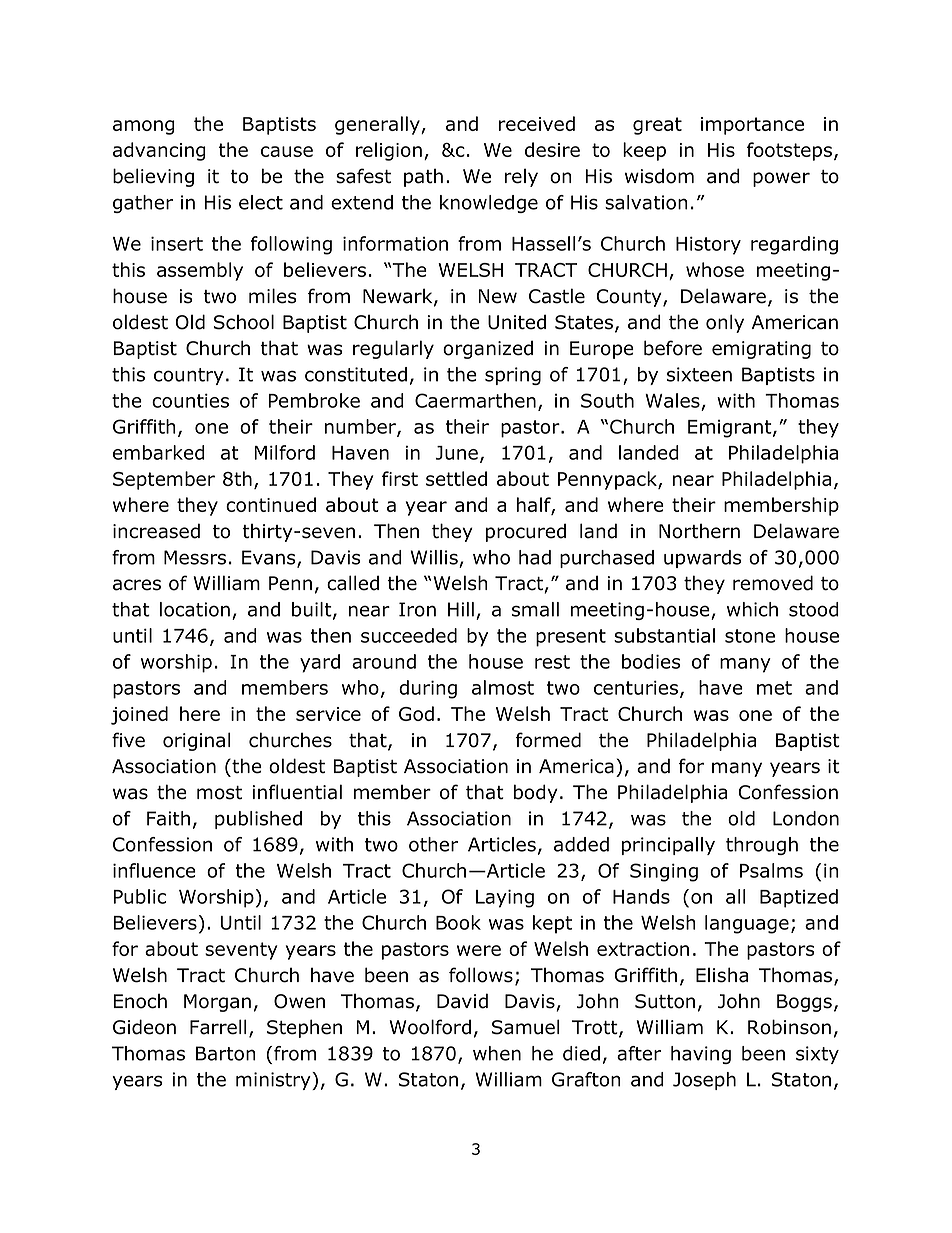  What do you see at coordinates (752, 126) in the screenshot?
I see `importance` at bounding box center [752, 126].
